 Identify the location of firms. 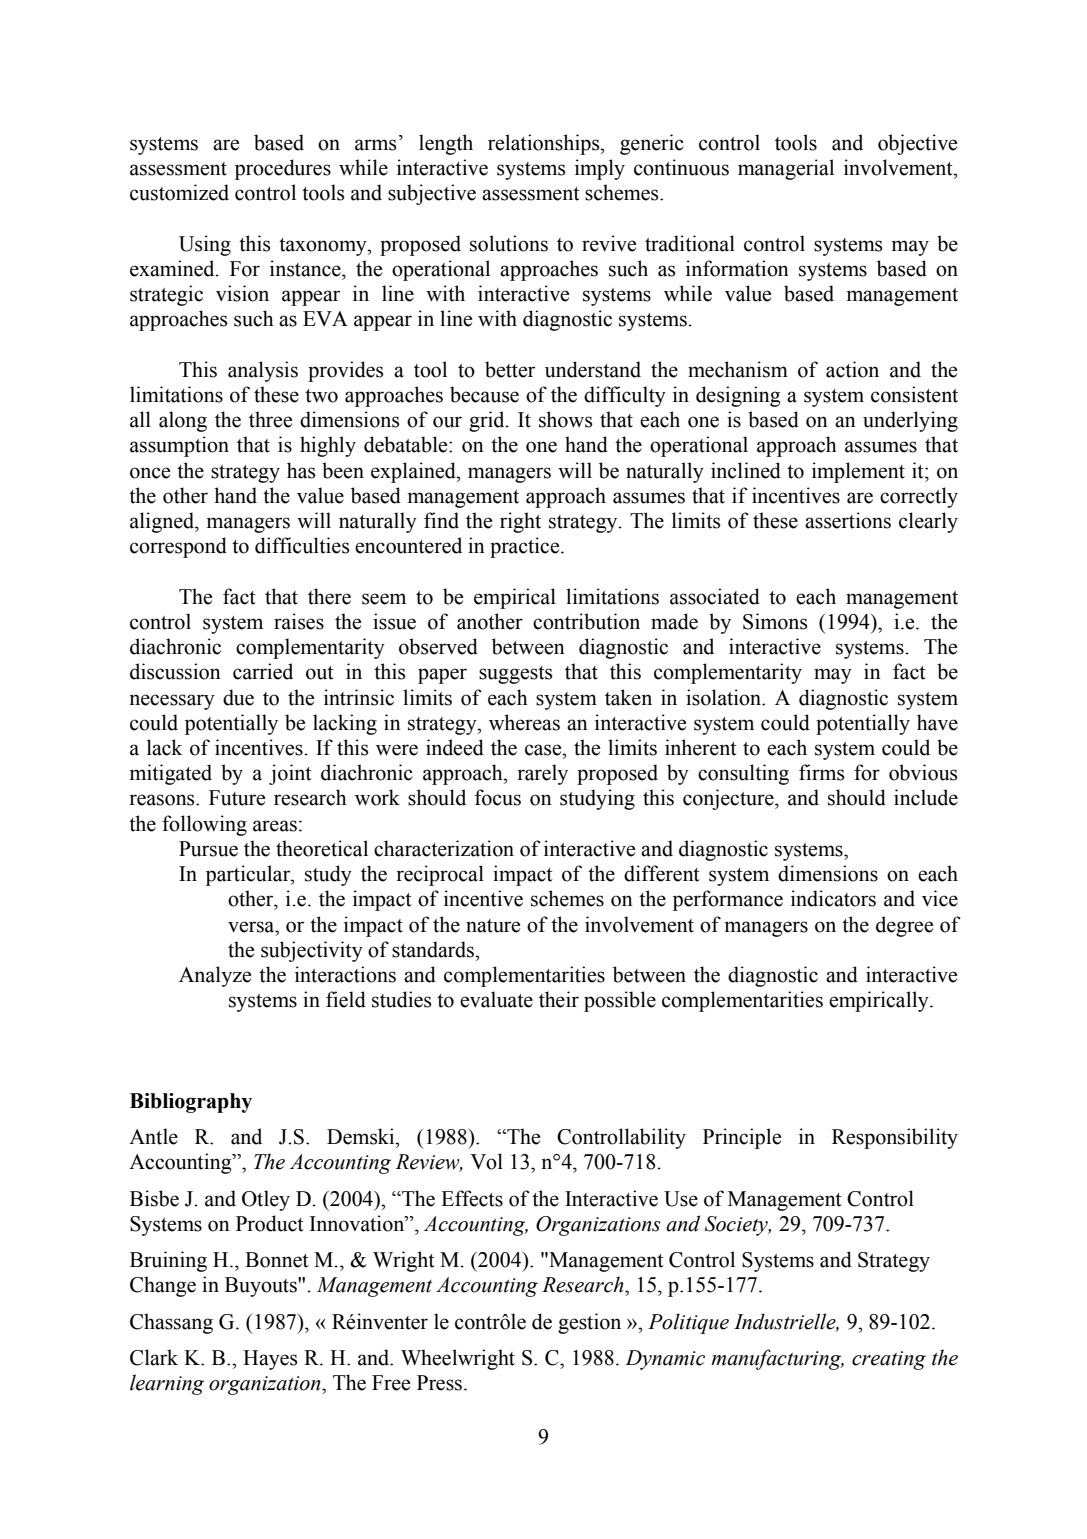
(822, 772).
